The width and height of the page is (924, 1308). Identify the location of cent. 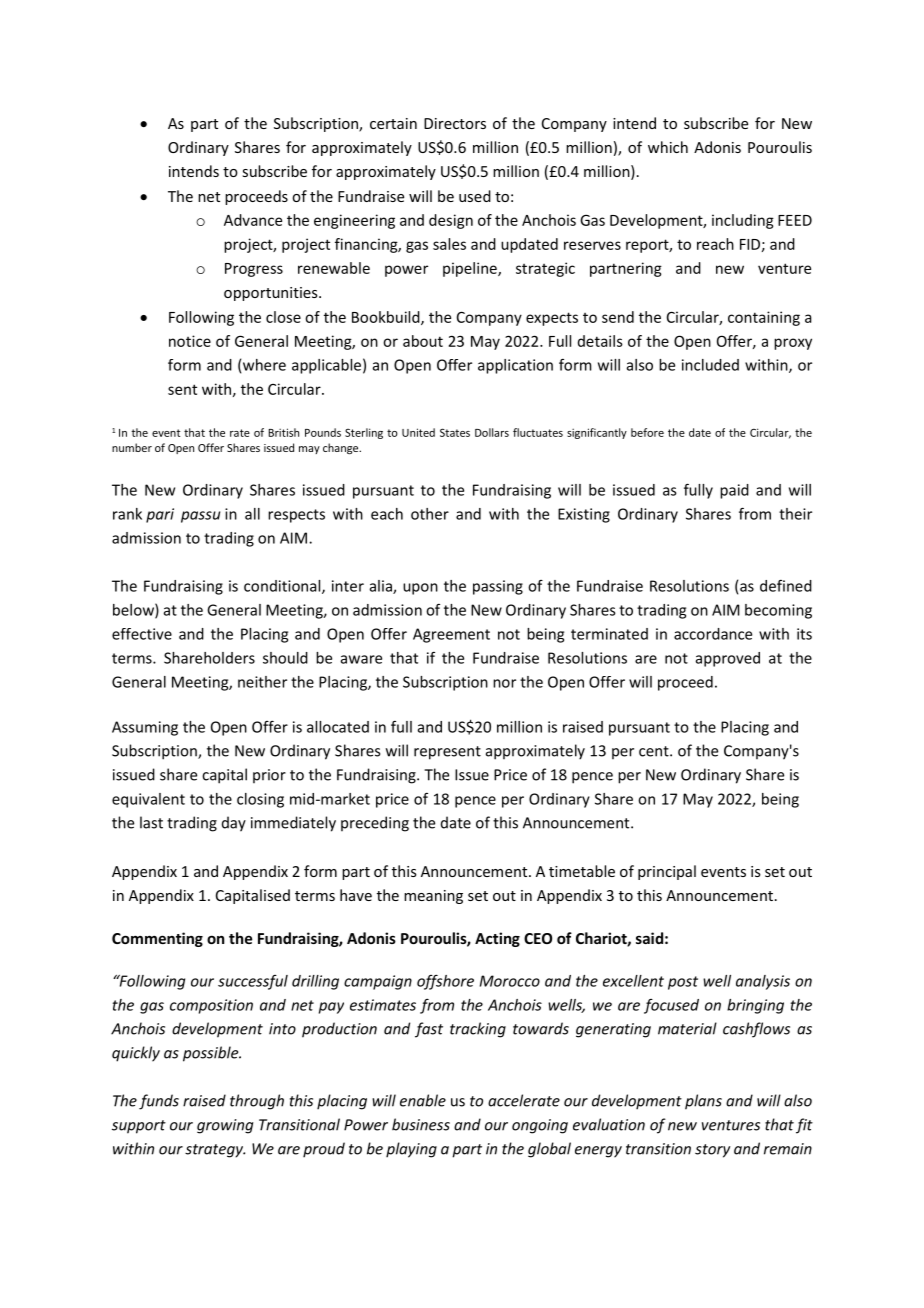
(655, 751).
